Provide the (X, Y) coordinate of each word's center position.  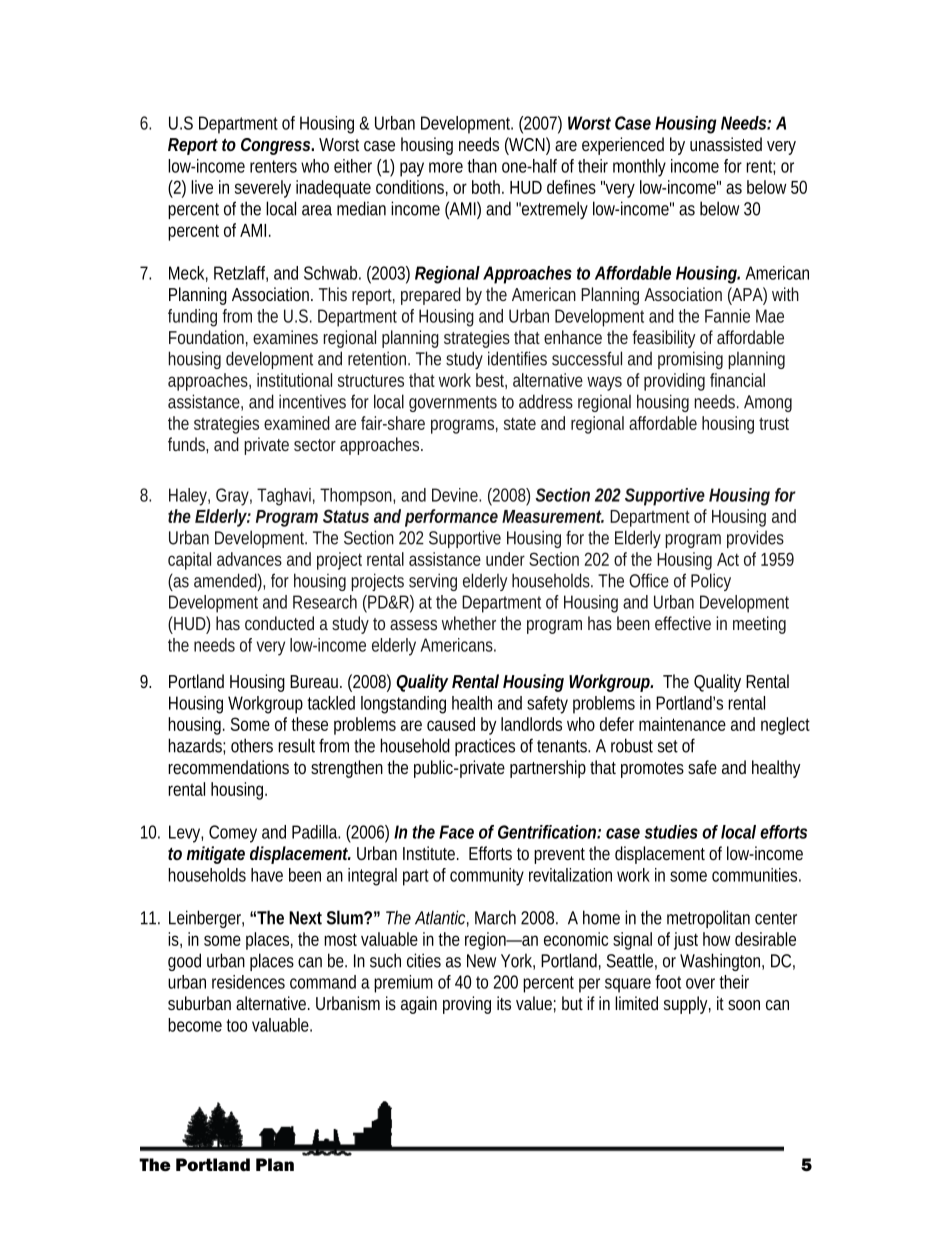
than (482, 166)
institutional (294, 380)
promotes (652, 770)
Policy (711, 582)
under (505, 559)
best (491, 381)
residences (248, 982)
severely (263, 189)
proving (467, 1005)
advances (249, 559)
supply (687, 1005)
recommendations (228, 767)
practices (485, 747)
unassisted (726, 144)
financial (737, 380)
